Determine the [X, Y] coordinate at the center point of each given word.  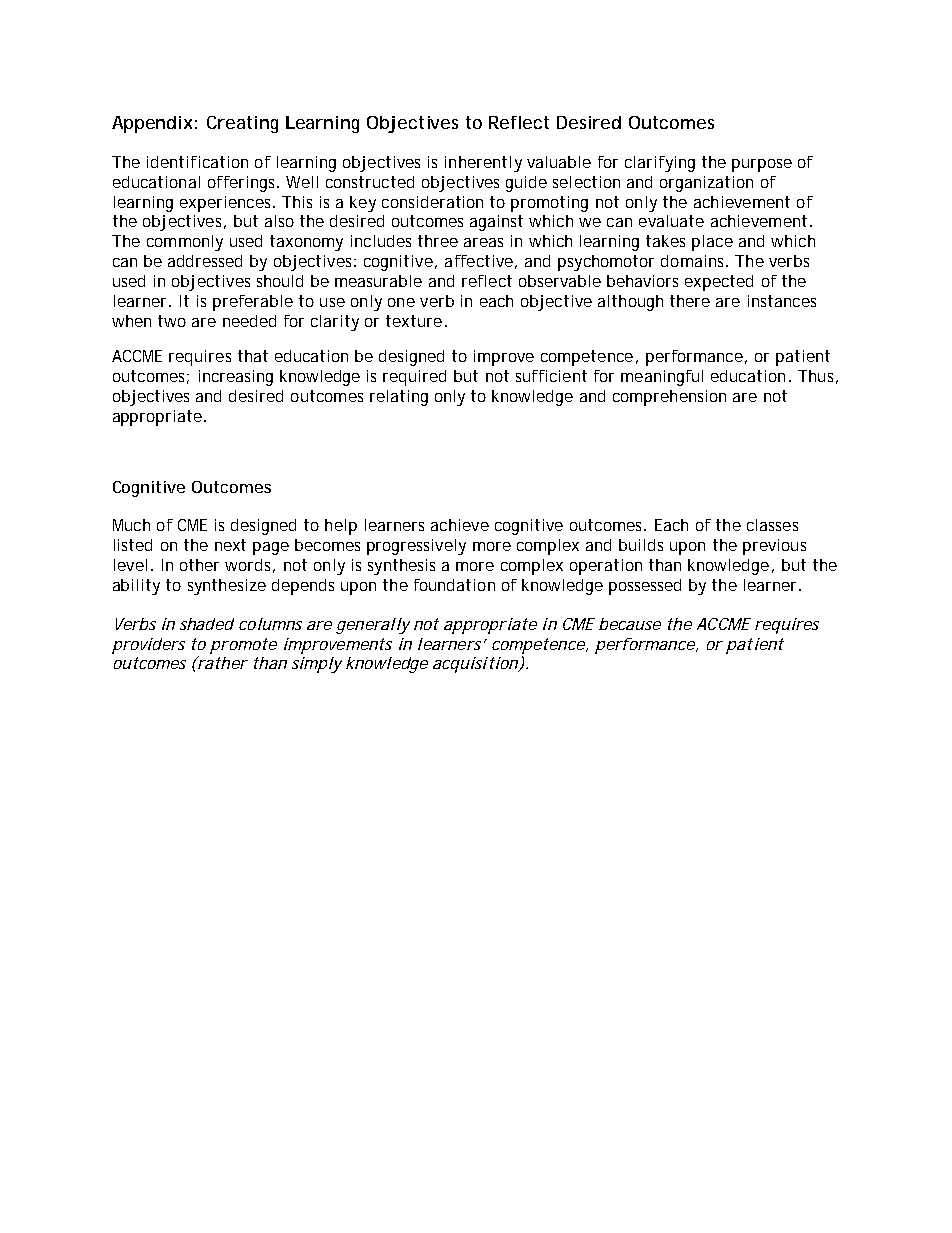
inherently [483, 164]
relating [399, 398]
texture [414, 321]
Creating [242, 124]
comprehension [669, 398]
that [253, 356]
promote [243, 646]
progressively [416, 547]
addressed [205, 261]
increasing [236, 378]
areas [483, 242]
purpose [762, 165]
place [712, 243]
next [230, 545]
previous [774, 547]
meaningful [662, 378]
